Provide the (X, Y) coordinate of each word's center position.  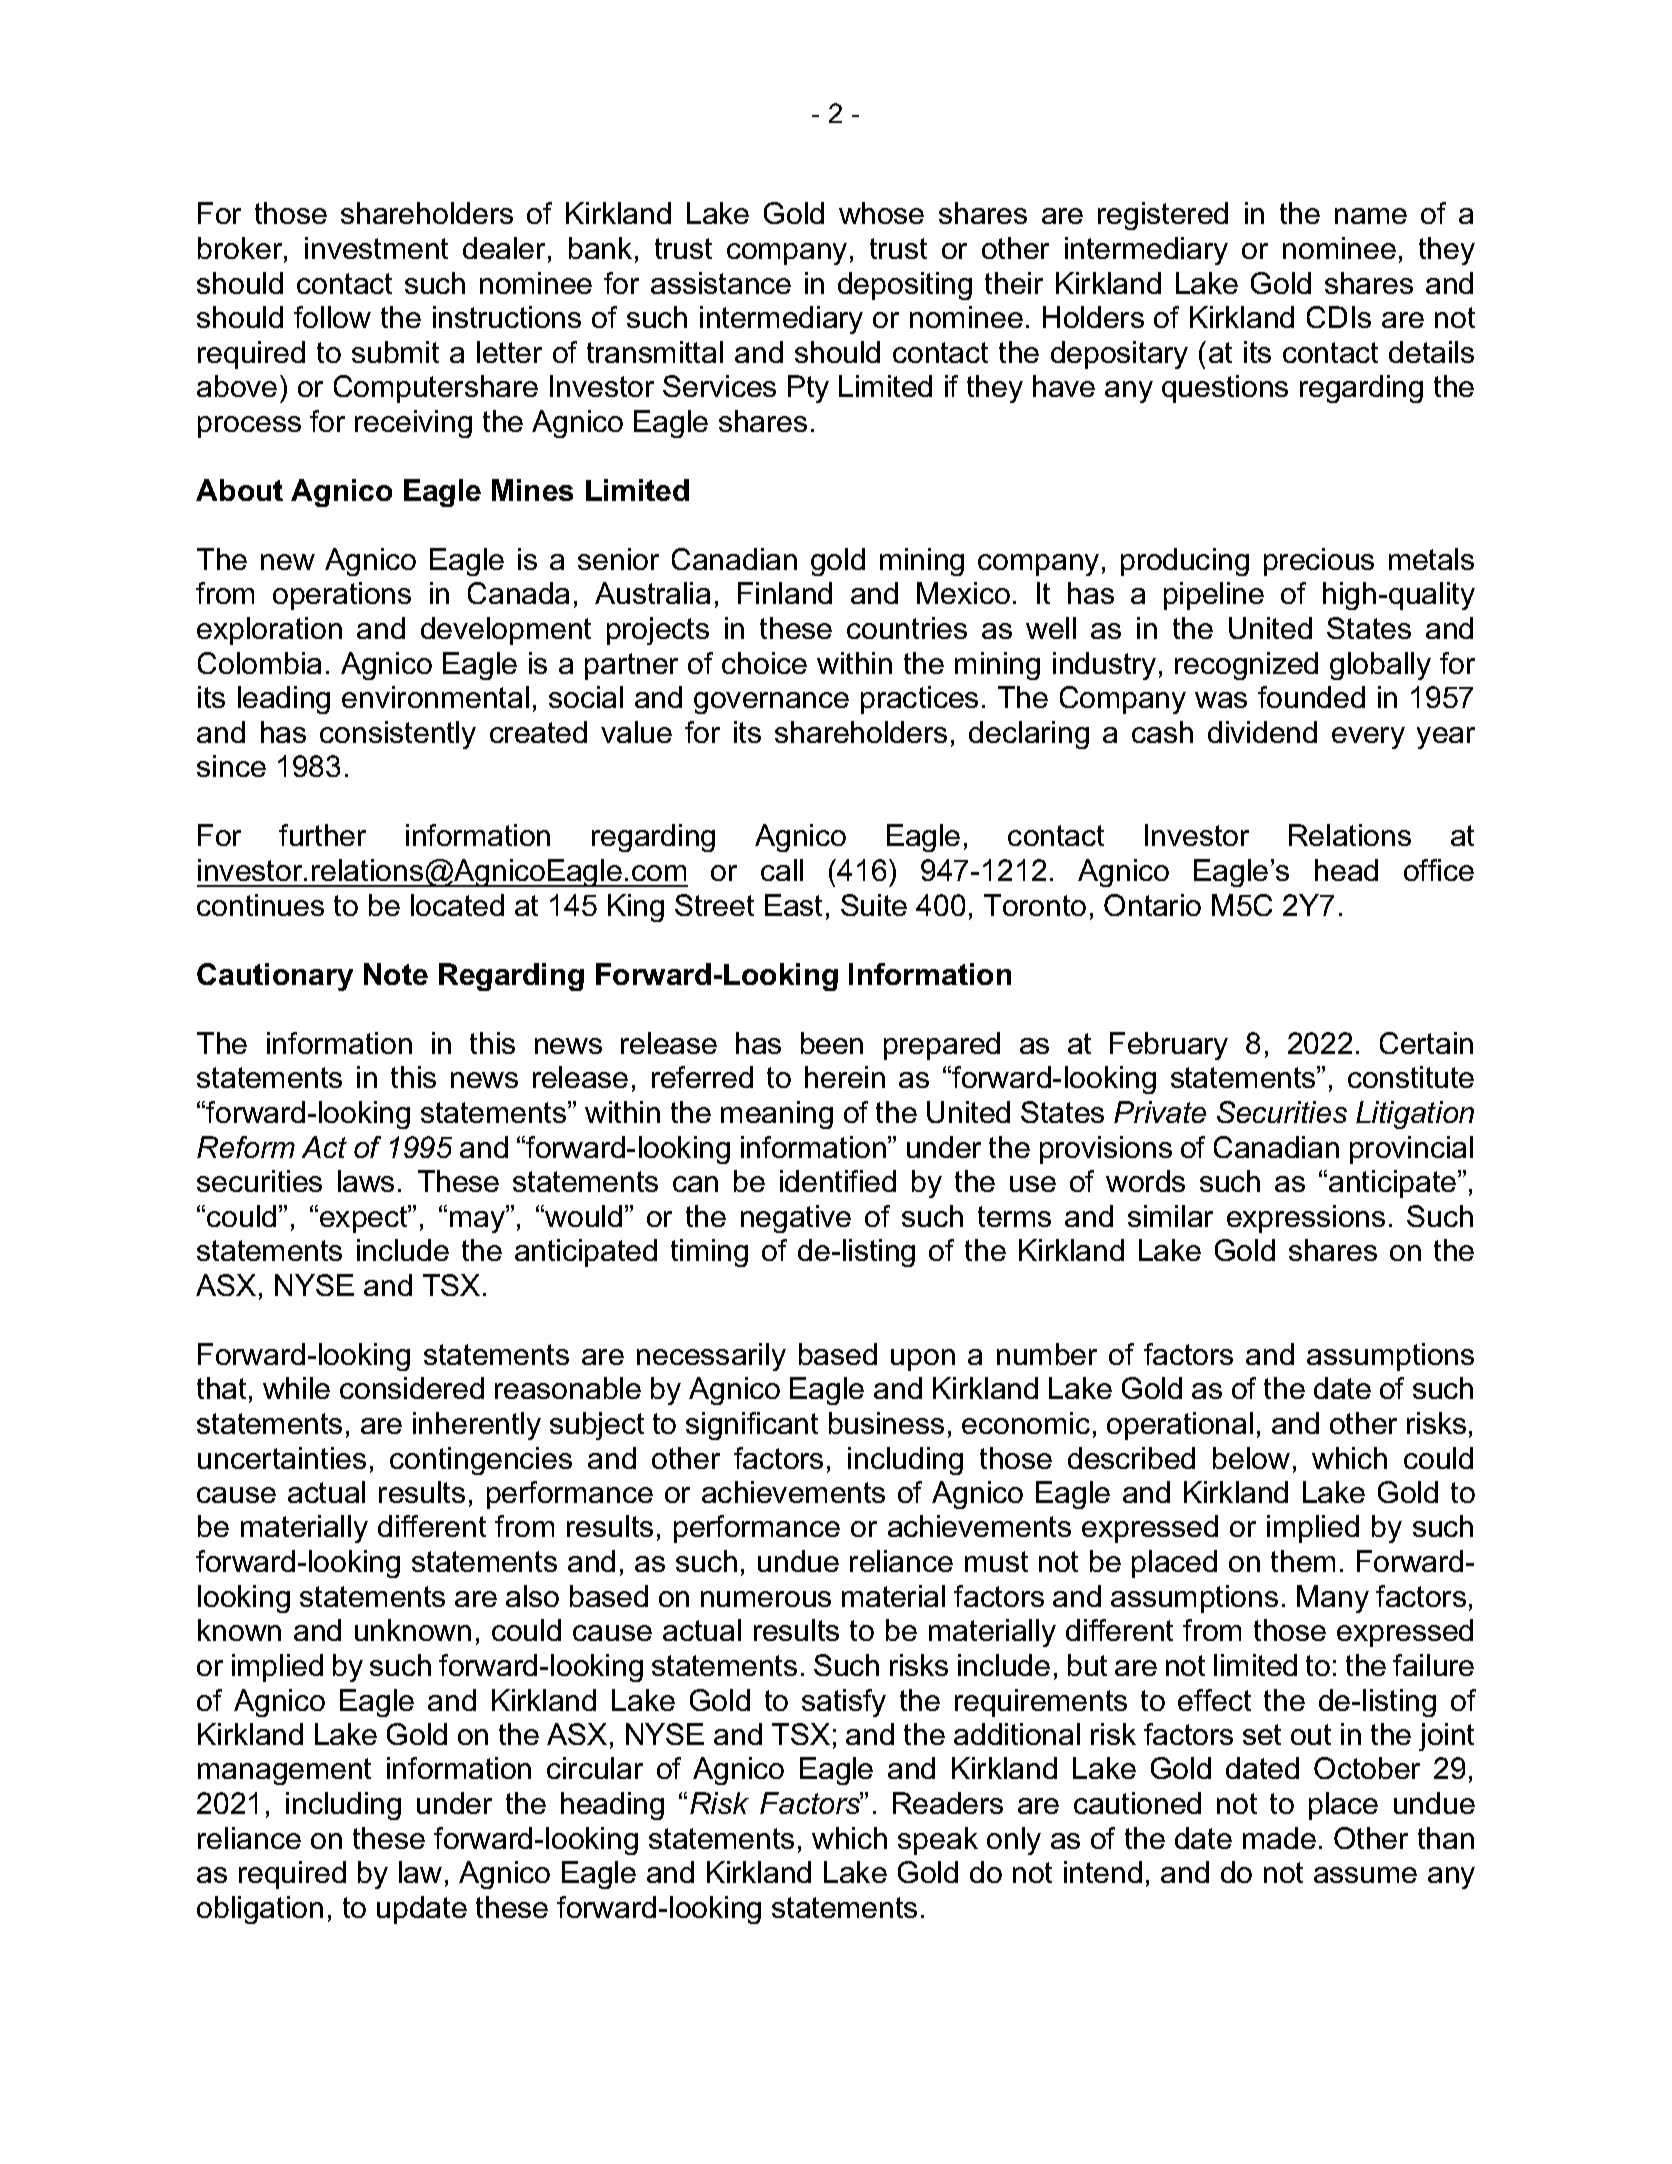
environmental (435, 697)
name (1371, 216)
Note (396, 974)
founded (1311, 697)
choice (764, 663)
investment (376, 248)
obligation (260, 1910)
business (886, 1423)
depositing (905, 286)
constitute (1411, 1077)
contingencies (481, 1461)
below (1251, 1458)
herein (845, 1077)
